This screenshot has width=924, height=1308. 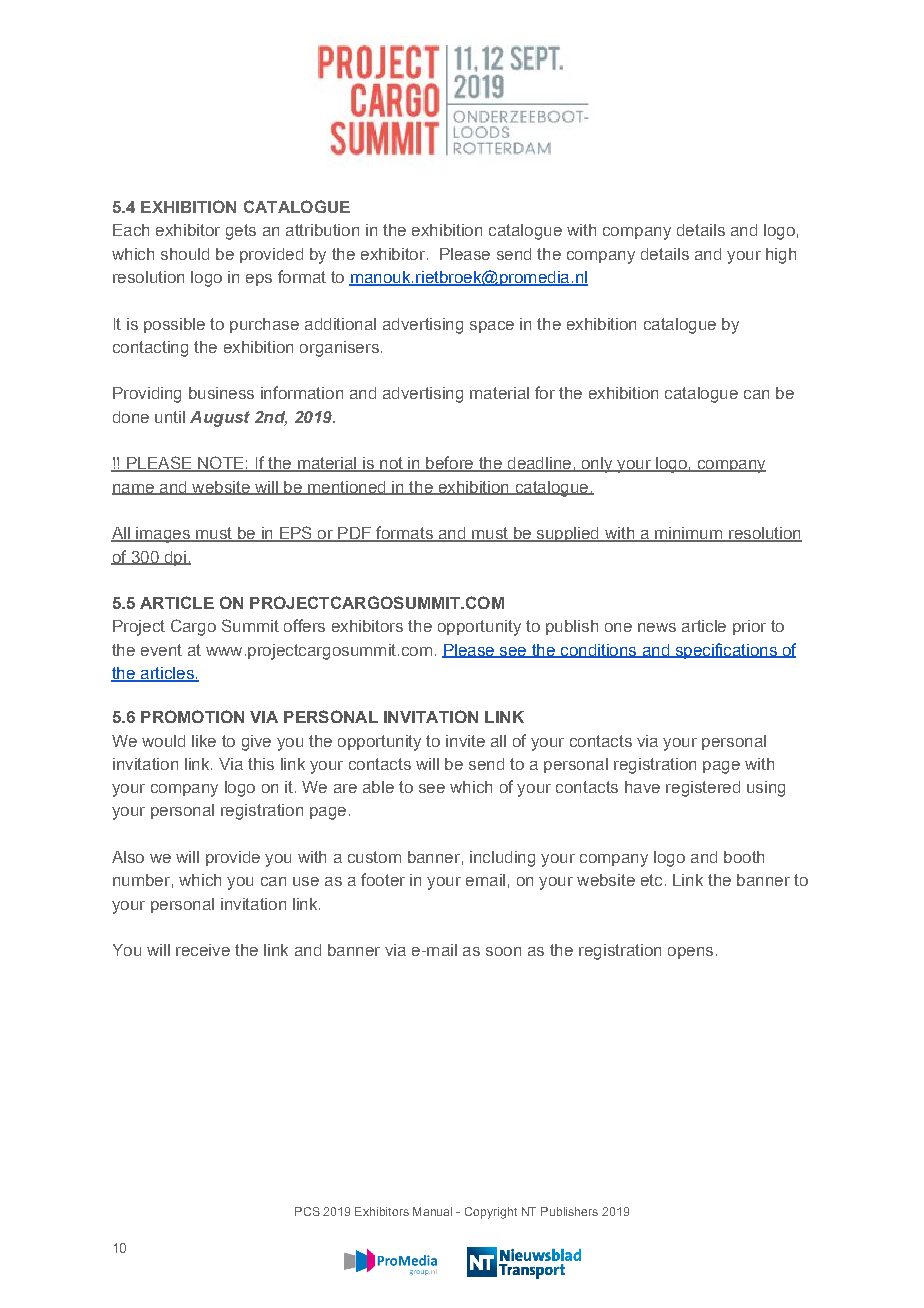 I want to click on PROMOTION, so click(x=192, y=716).
